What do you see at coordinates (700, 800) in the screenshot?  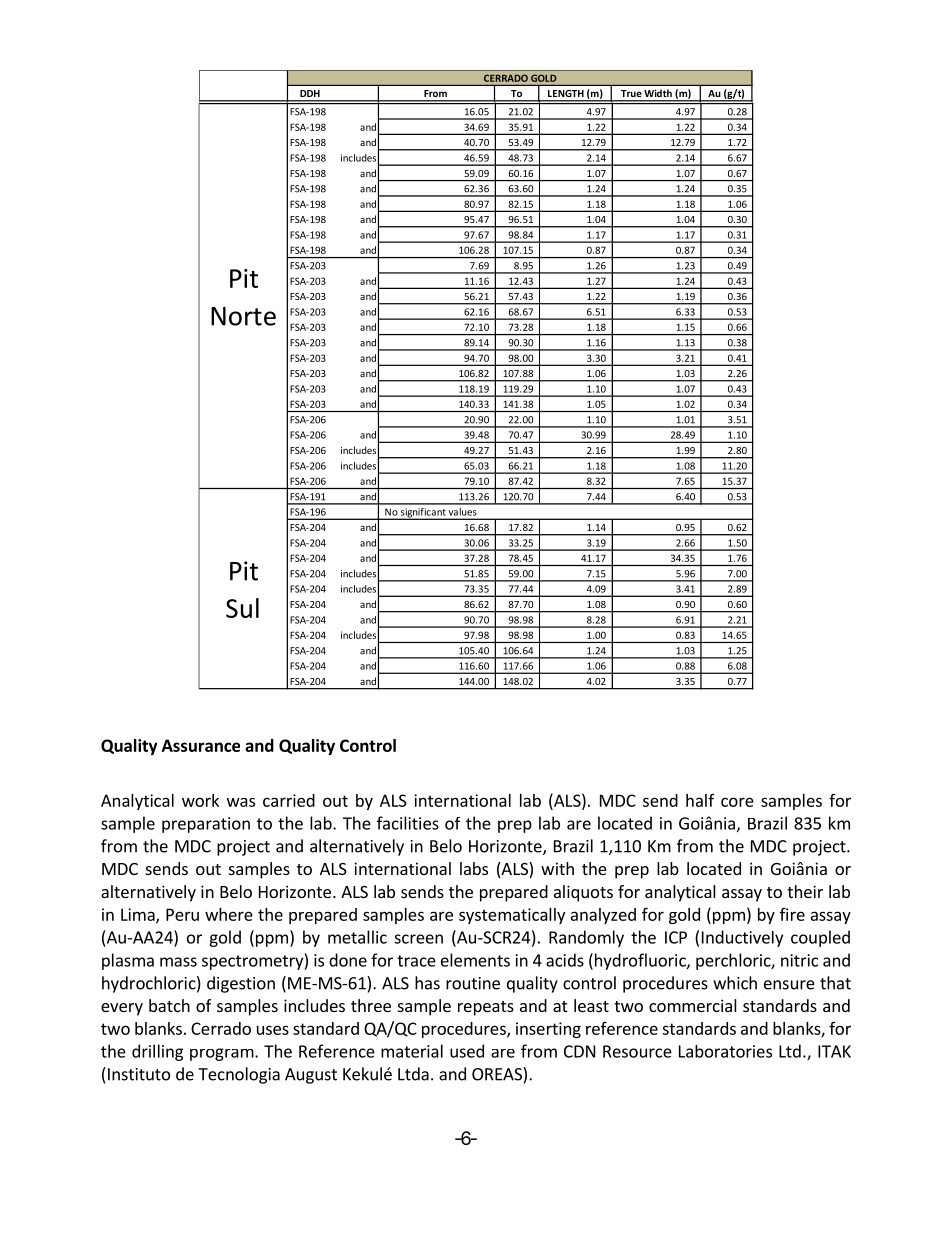 I see `half` at bounding box center [700, 800].
